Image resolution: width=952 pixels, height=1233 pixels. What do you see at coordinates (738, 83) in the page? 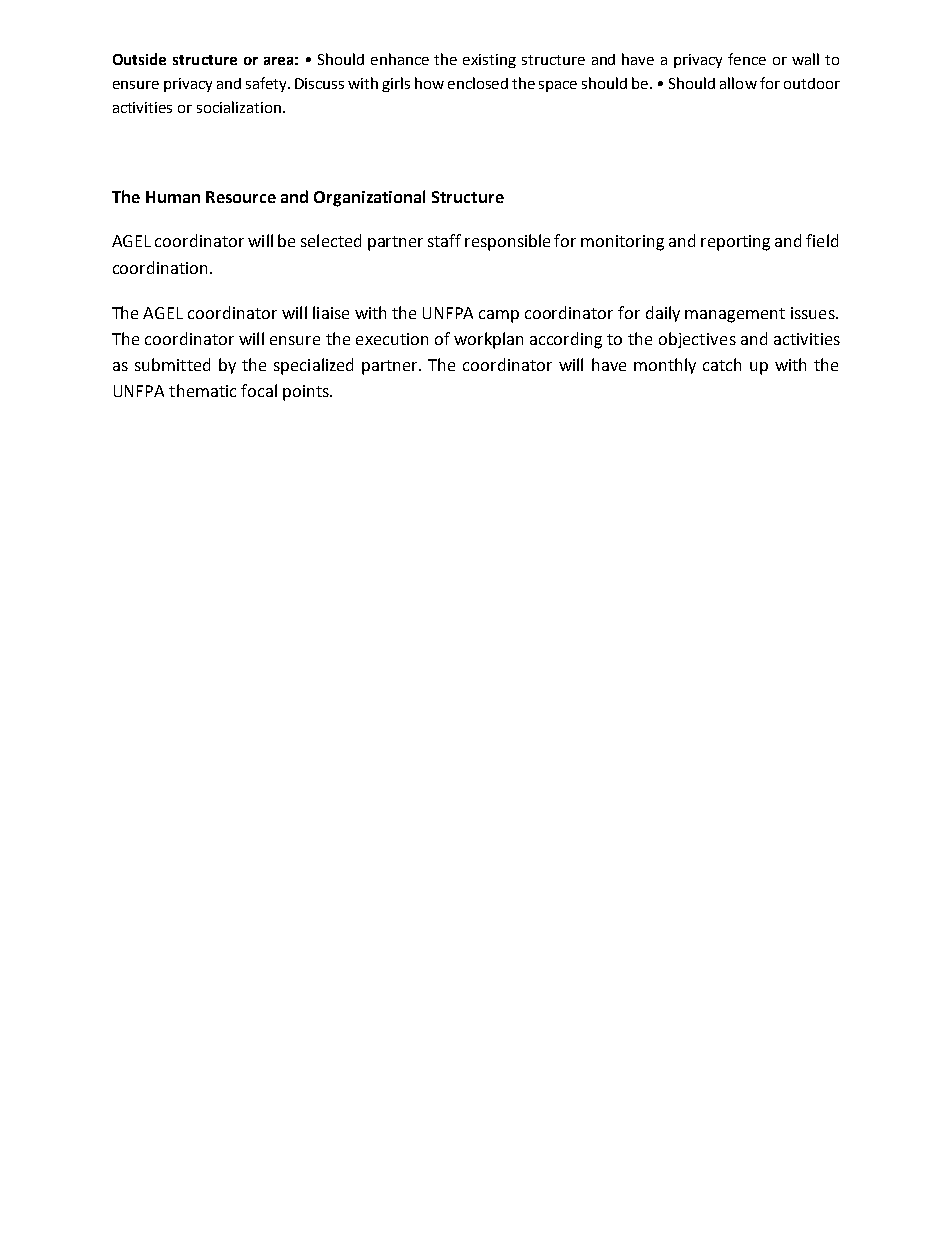
I see `allow` at bounding box center [738, 83].
